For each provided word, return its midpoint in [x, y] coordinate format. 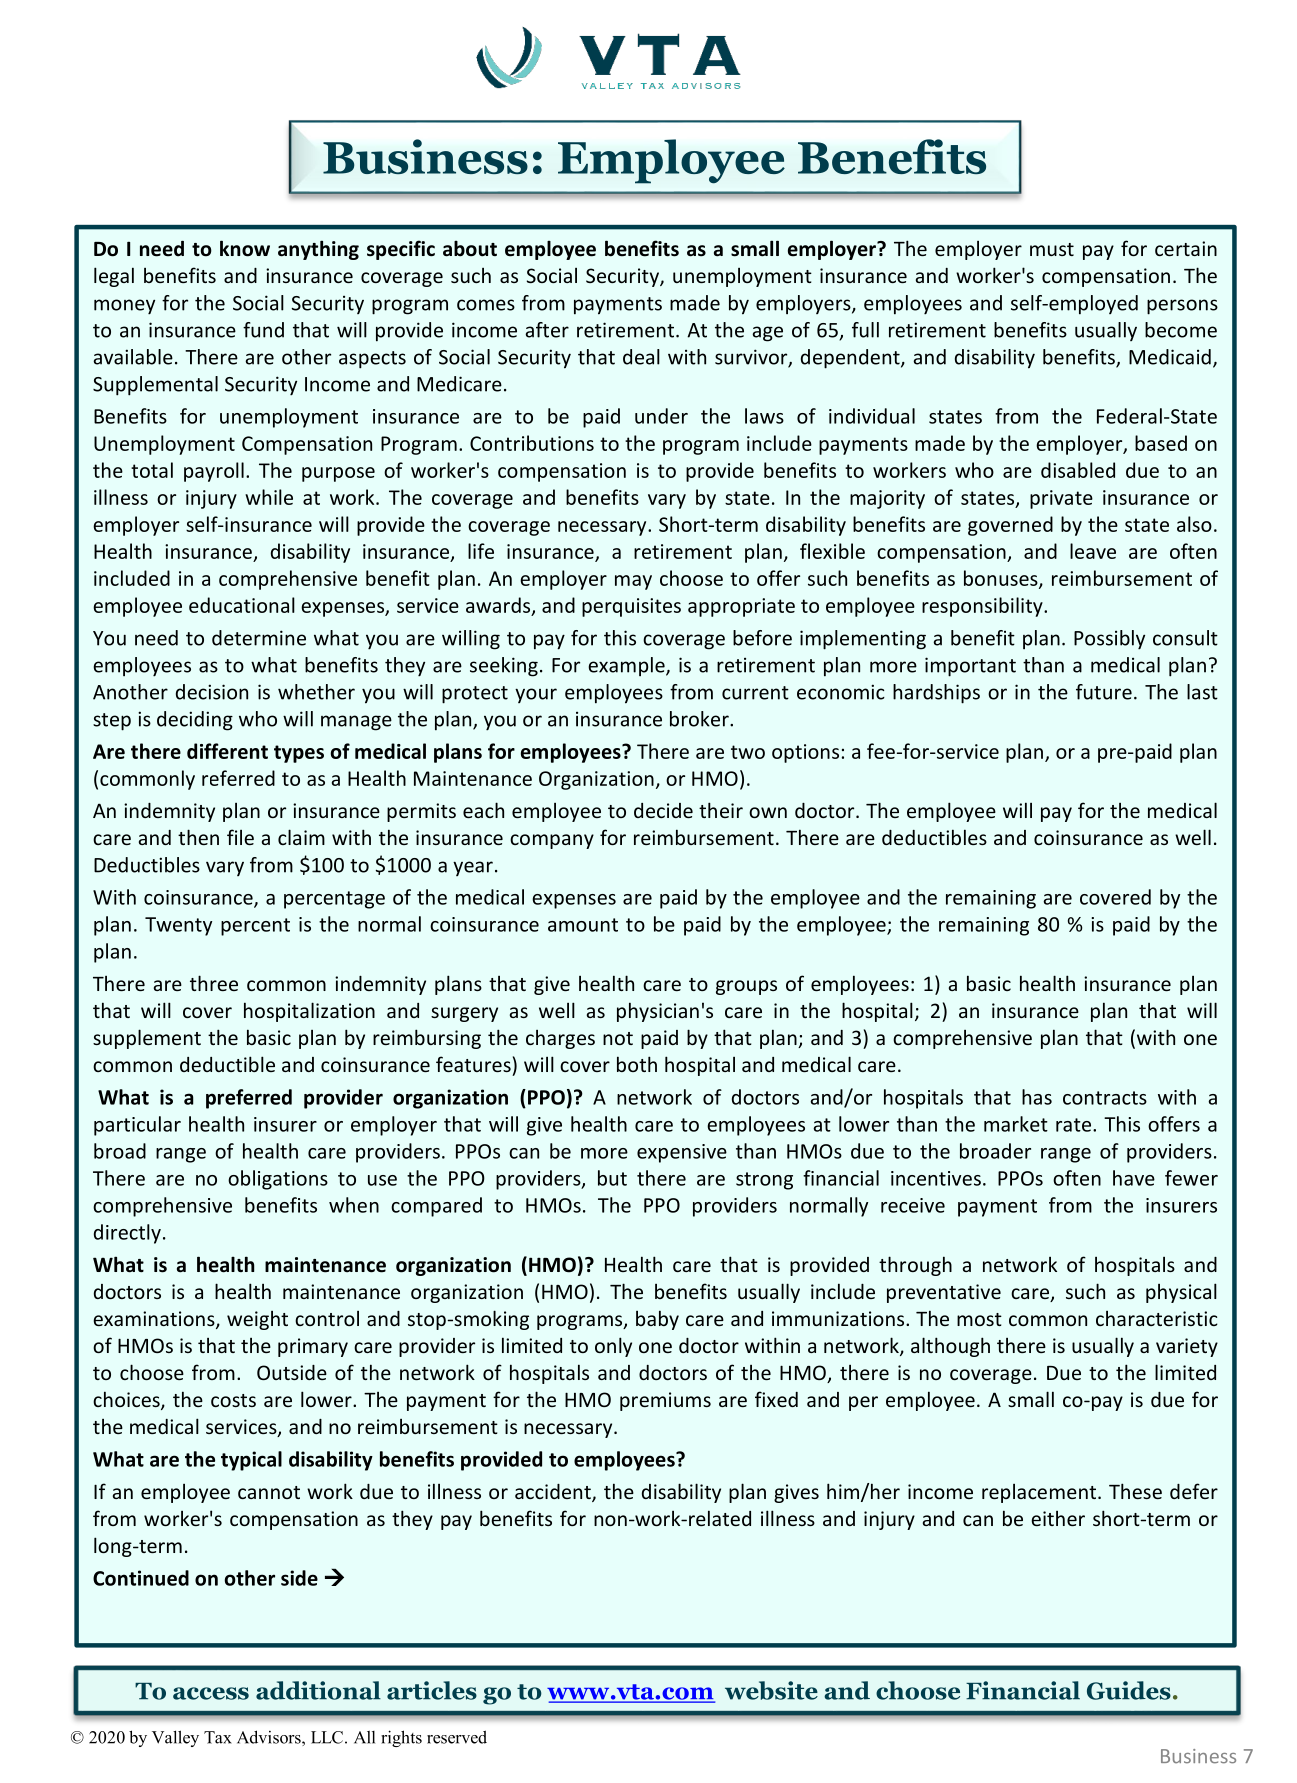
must [1052, 249]
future [1104, 692]
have [1134, 1178]
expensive [682, 1153]
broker [700, 719]
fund [263, 330]
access [211, 1693]
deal [641, 357]
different [227, 751]
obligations [278, 1180]
